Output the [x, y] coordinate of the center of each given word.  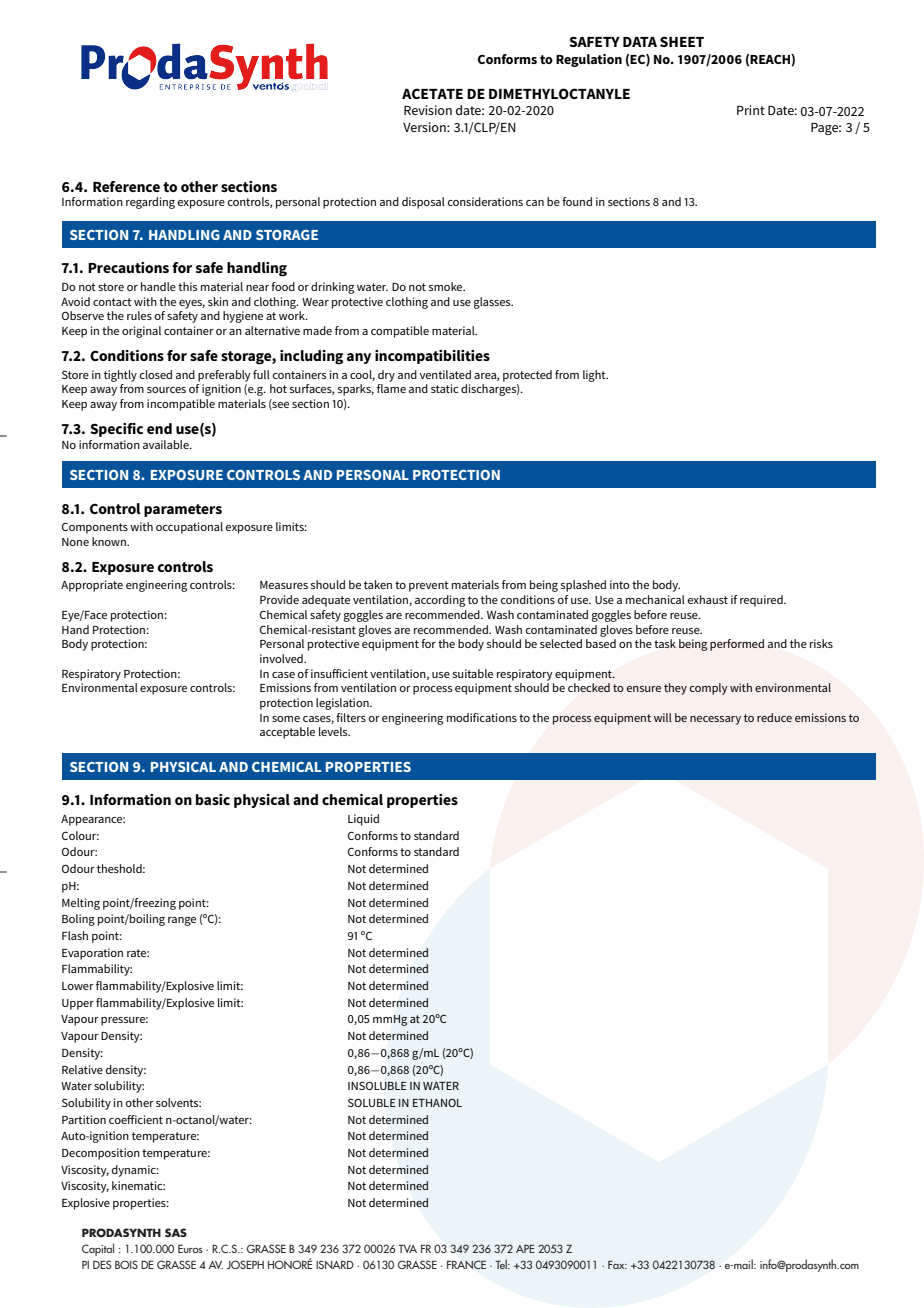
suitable [473, 673]
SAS [176, 1232]
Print [751, 110]
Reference [126, 186]
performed [737, 645]
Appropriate [92, 586]
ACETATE [432, 93]
